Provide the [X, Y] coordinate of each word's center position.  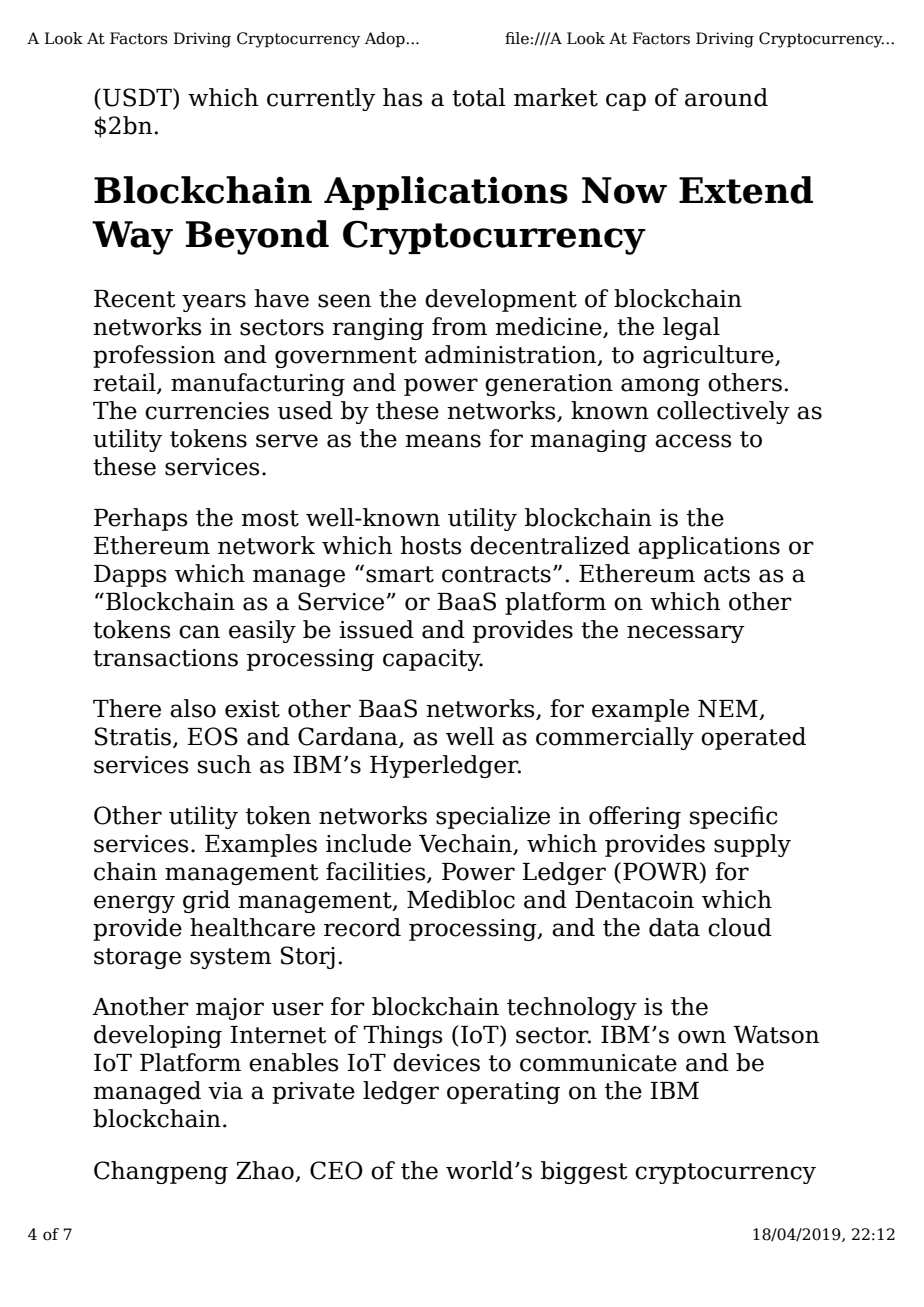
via [225, 1091]
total [479, 97]
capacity [433, 660]
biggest [584, 1172]
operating [503, 1093]
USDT [138, 97]
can [199, 632]
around [726, 97]
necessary [686, 634]
